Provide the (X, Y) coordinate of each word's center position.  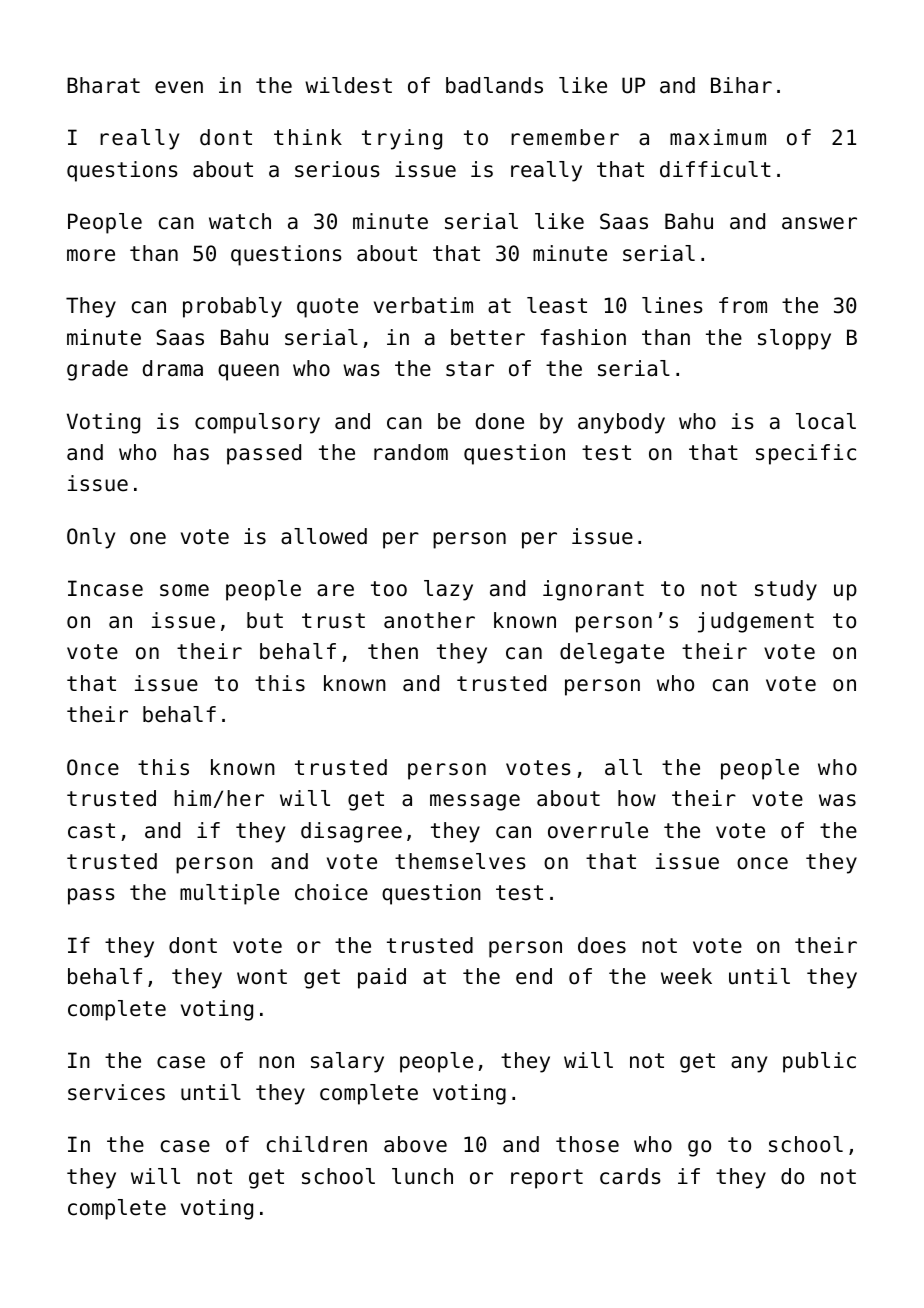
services (116, 1092)
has (191, 452)
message (475, 802)
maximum (718, 137)
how (637, 798)
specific (806, 454)
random (411, 452)
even (179, 87)
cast (91, 831)
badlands (494, 85)
